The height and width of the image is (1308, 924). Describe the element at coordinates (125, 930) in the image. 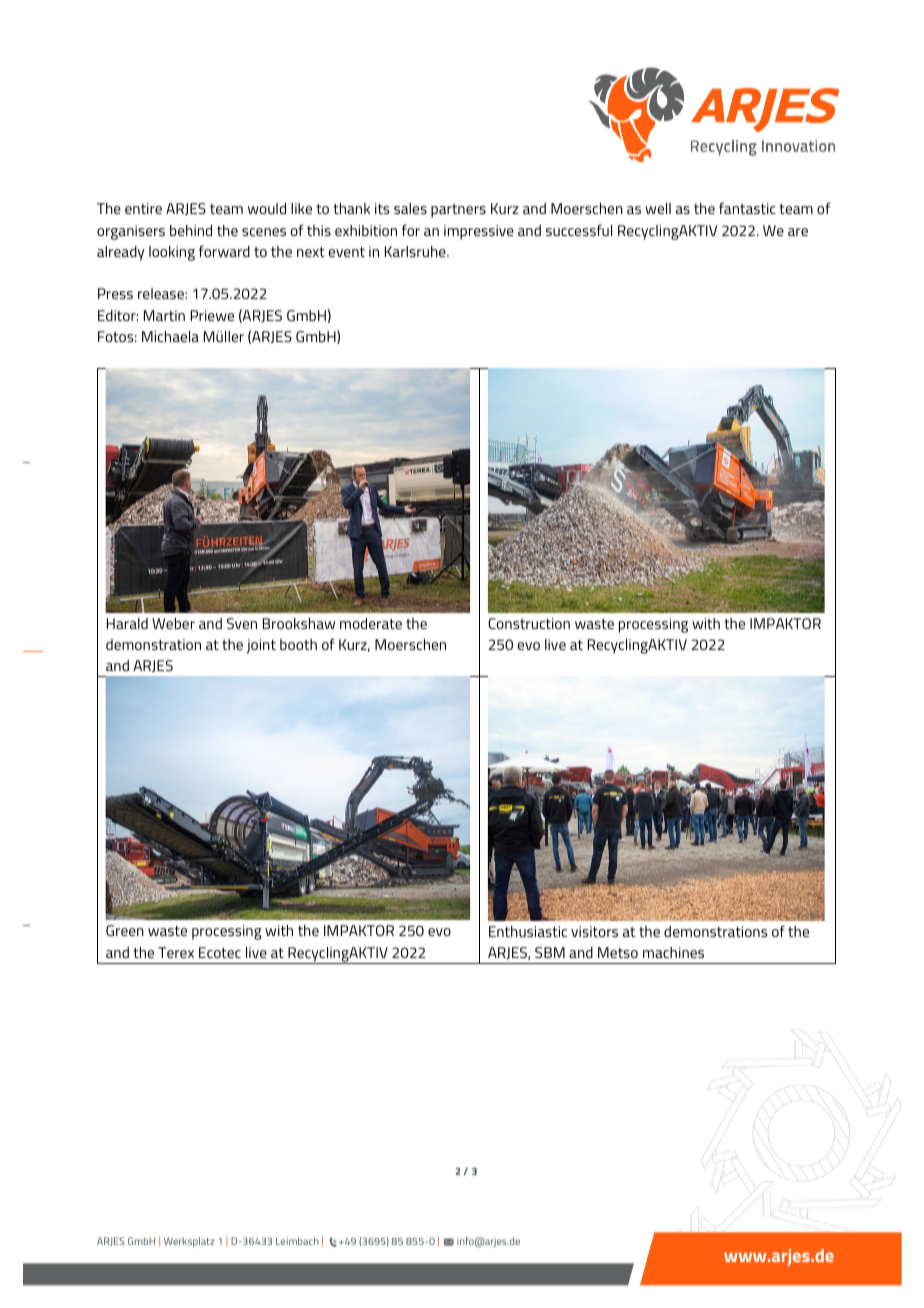

I see `Green` at that location.
